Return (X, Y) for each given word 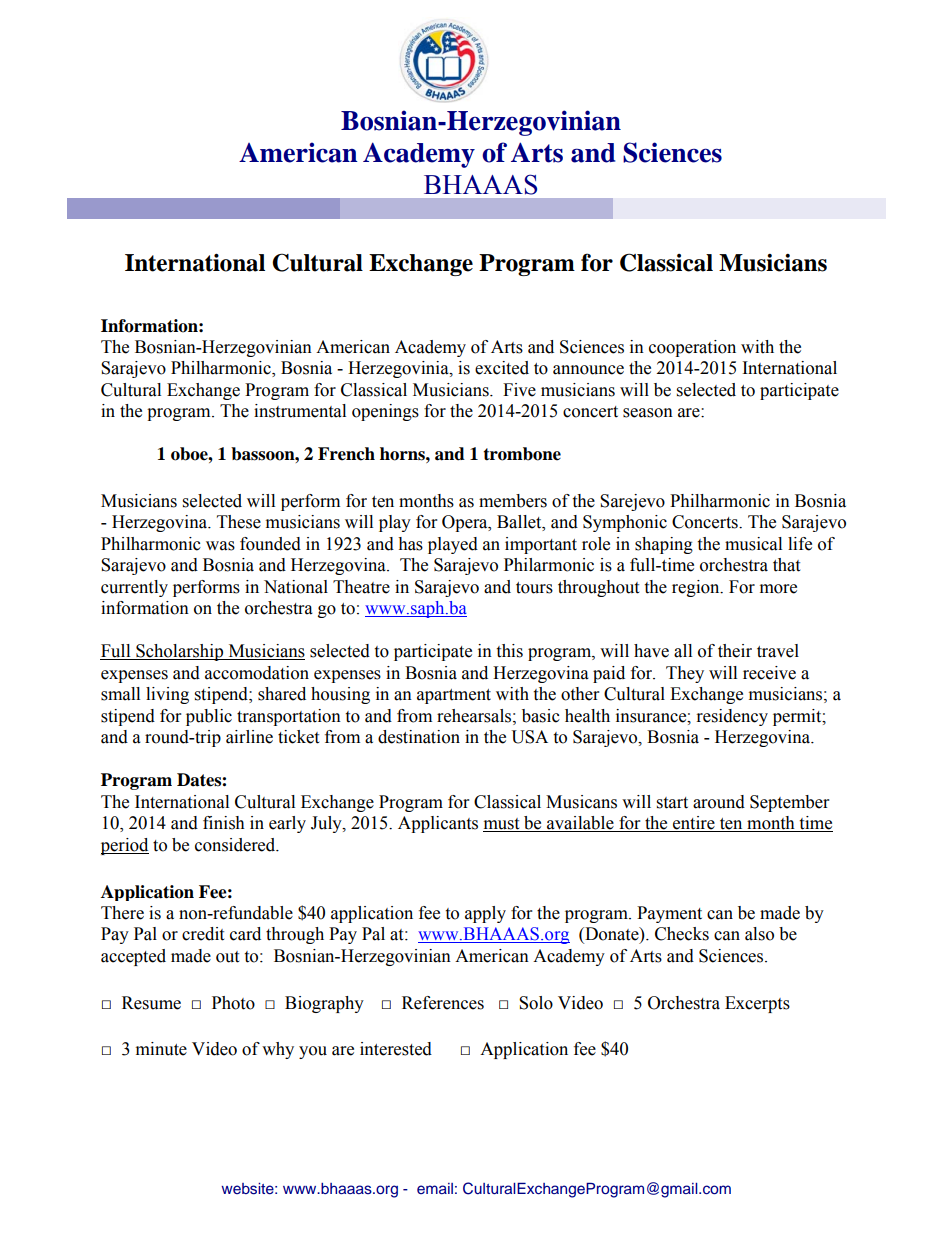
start (672, 803)
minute (161, 1049)
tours (534, 588)
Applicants (438, 824)
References (443, 1003)
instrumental (300, 411)
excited (502, 368)
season (648, 413)
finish (224, 823)
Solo (536, 1003)
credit (203, 934)
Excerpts (757, 1004)
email (435, 1188)
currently (134, 588)
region (697, 588)
